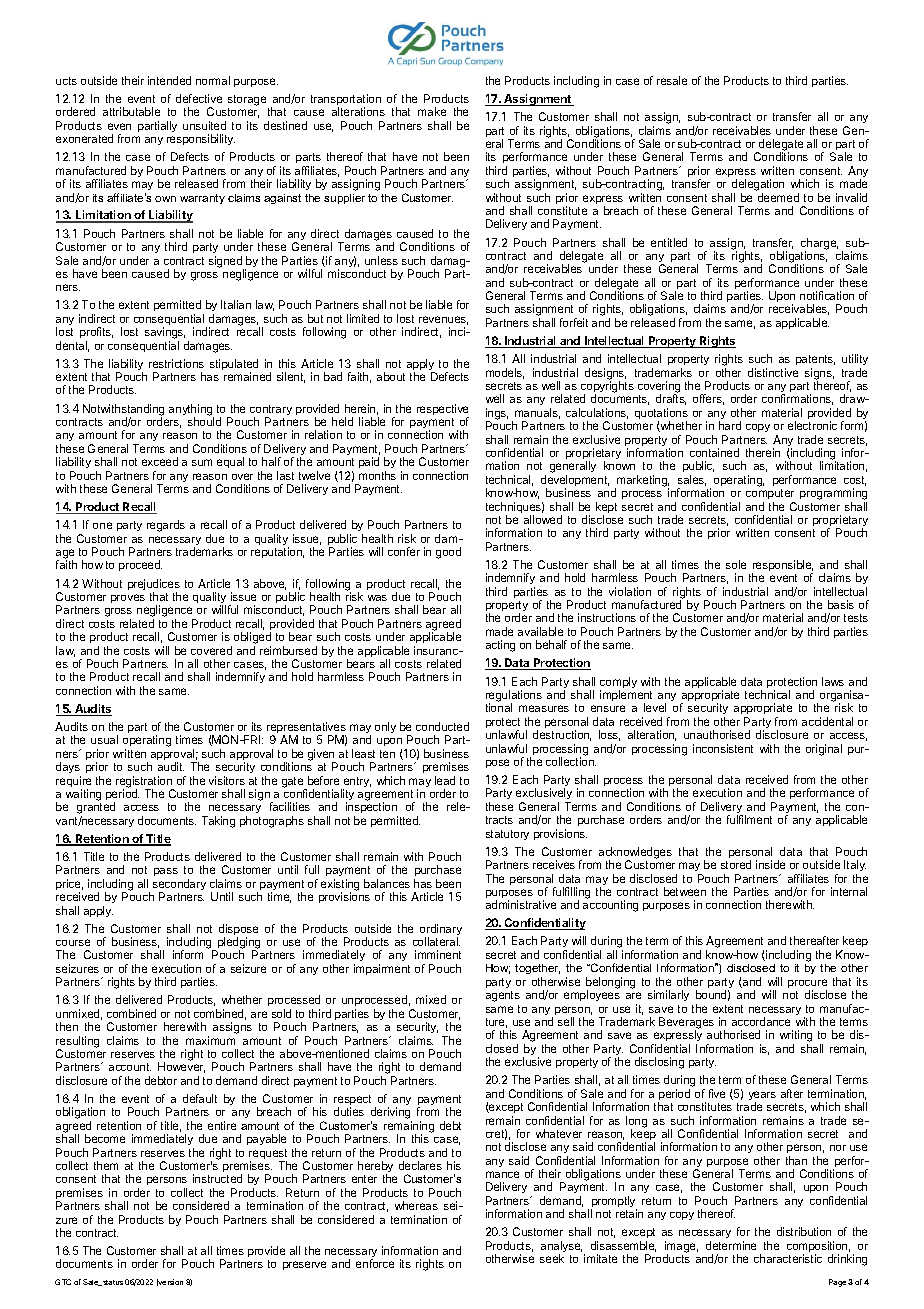 The height and width of the document is (1309, 924). Describe the element at coordinates (770, 864) in the document. I see `inside` at that location.
